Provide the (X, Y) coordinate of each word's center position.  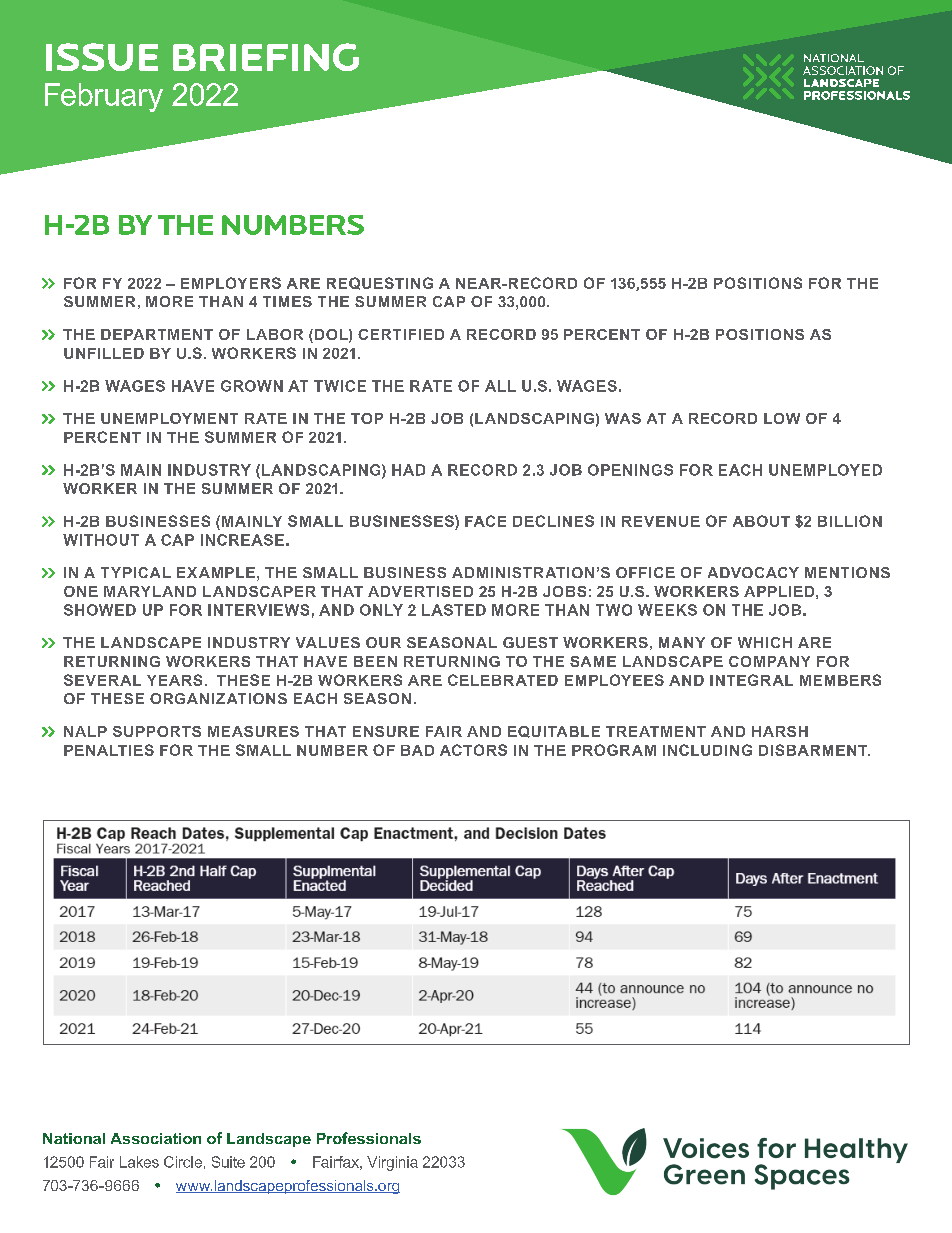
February (104, 97)
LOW (782, 418)
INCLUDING (707, 750)
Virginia (392, 1163)
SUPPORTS (157, 731)
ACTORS (473, 750)
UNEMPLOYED (825, 470)
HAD (408, 470)
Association (156, 1138)
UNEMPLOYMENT (169, 418)
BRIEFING (266, 57)
